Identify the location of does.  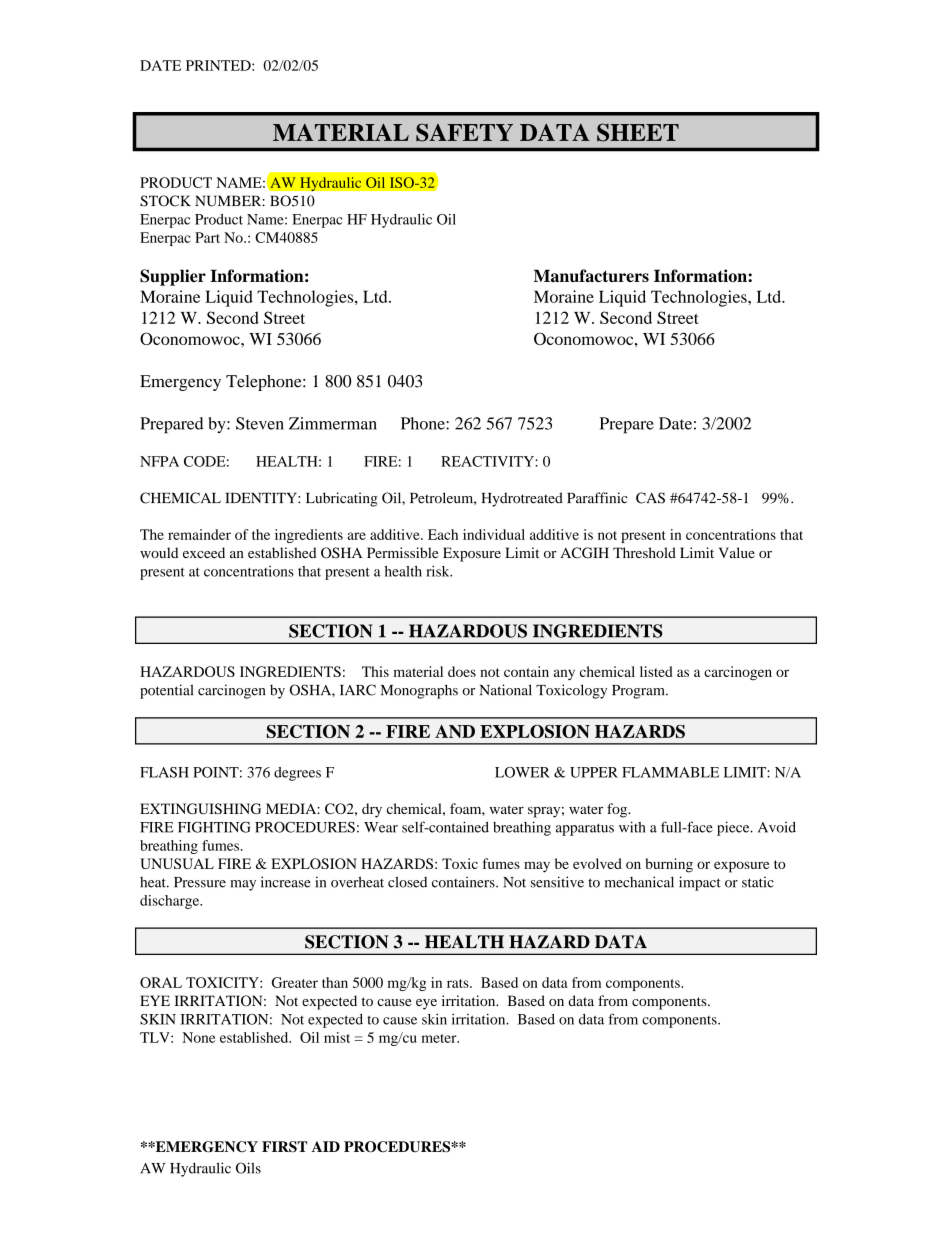
(462, 671).
